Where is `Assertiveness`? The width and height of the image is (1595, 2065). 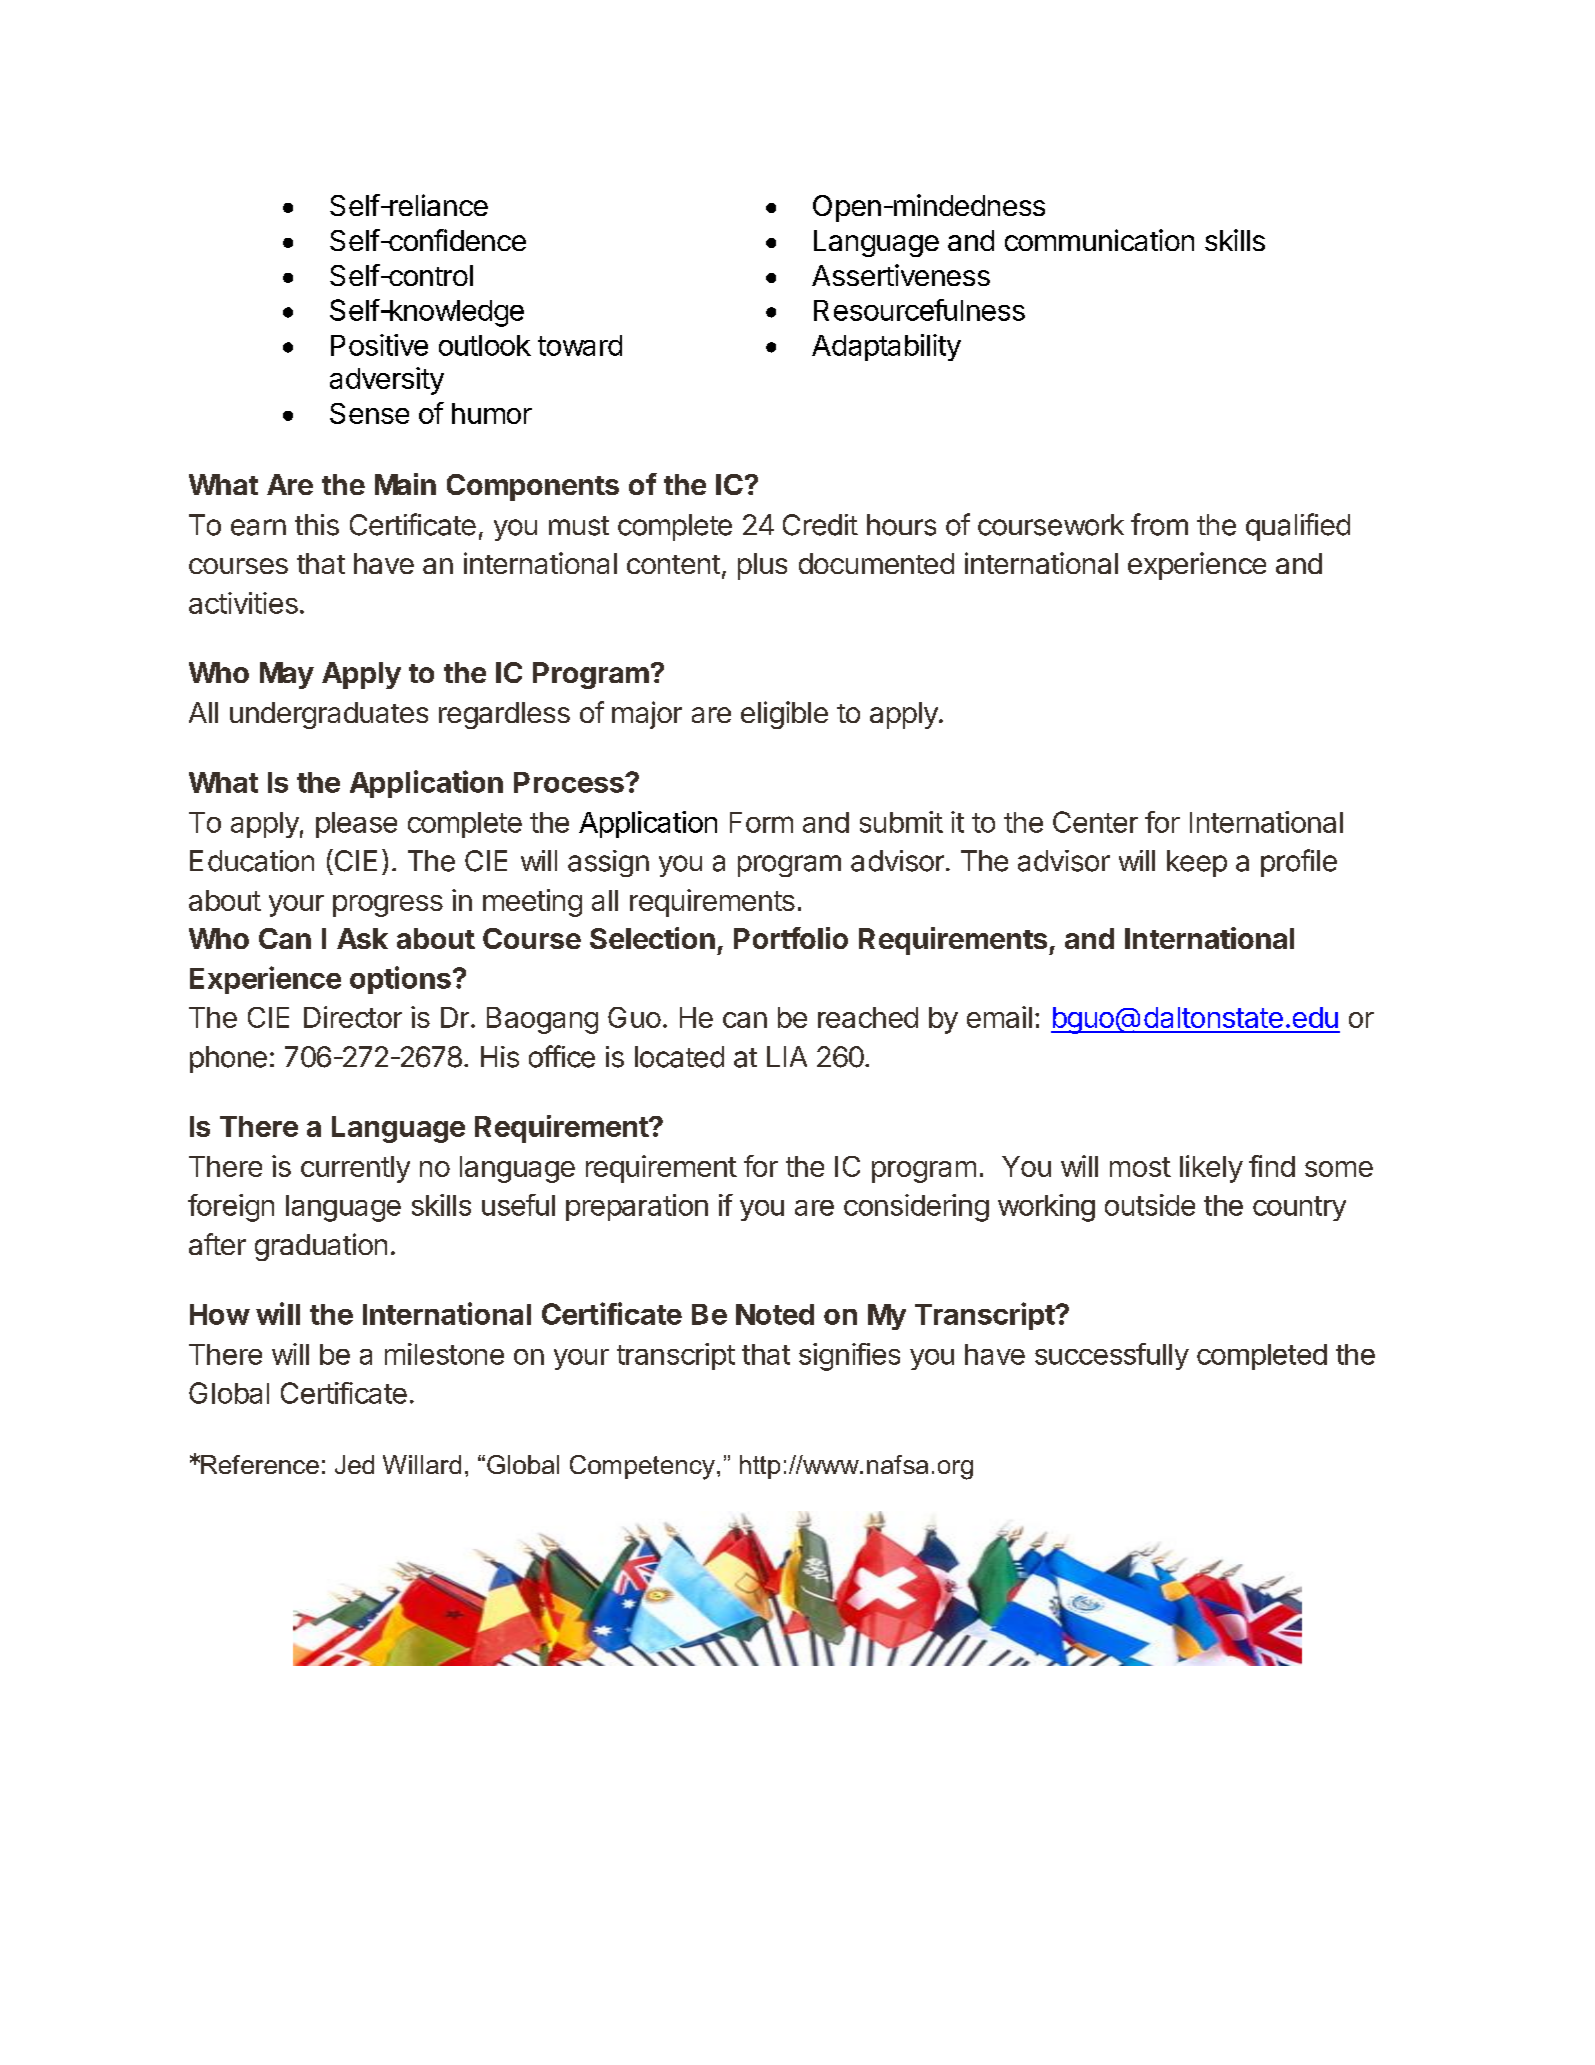 Assertiveness is located at coordinates (901, 275).
